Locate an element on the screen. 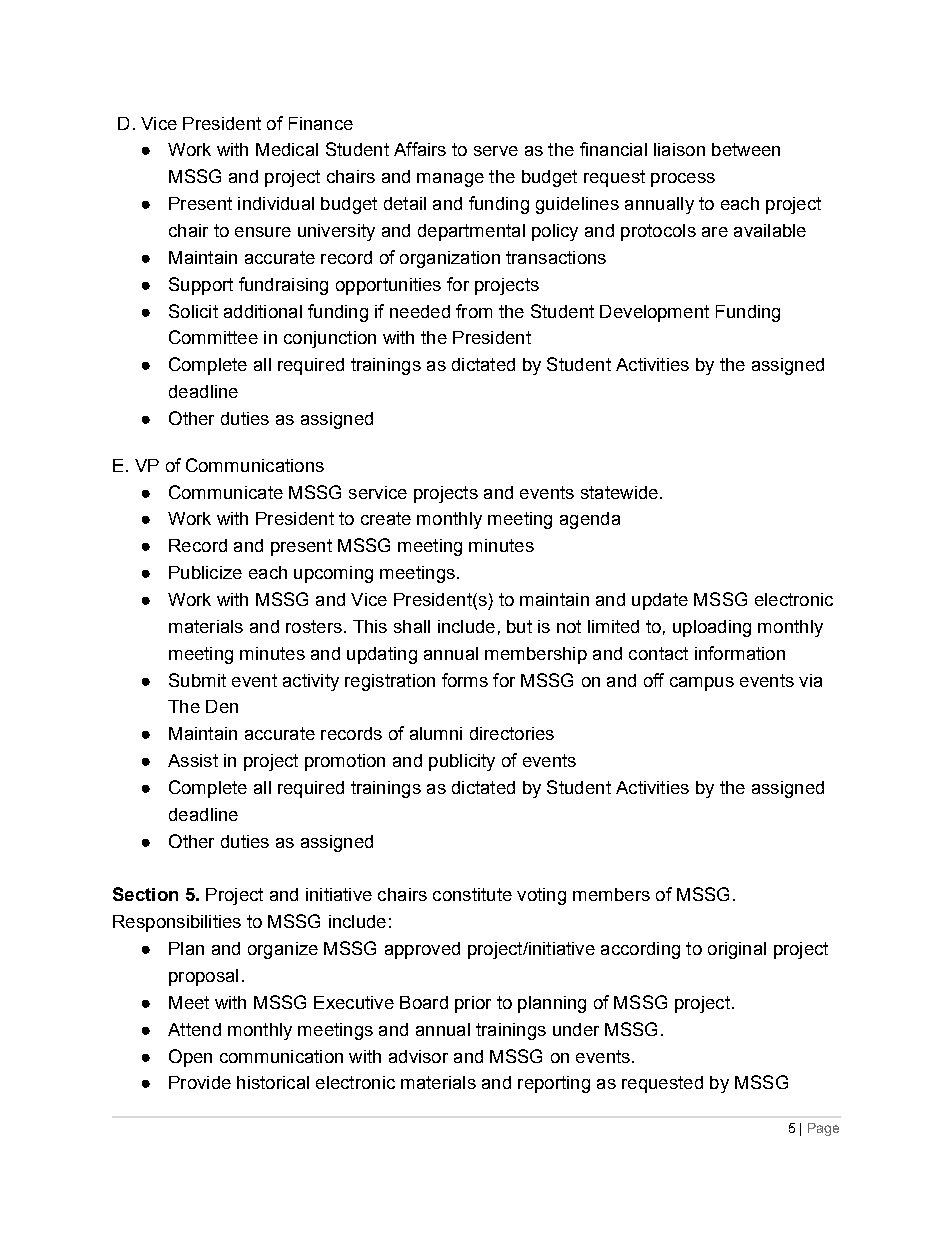 This screenshot has width=952, height=1233. serve is located at coordinates (496, 151).
